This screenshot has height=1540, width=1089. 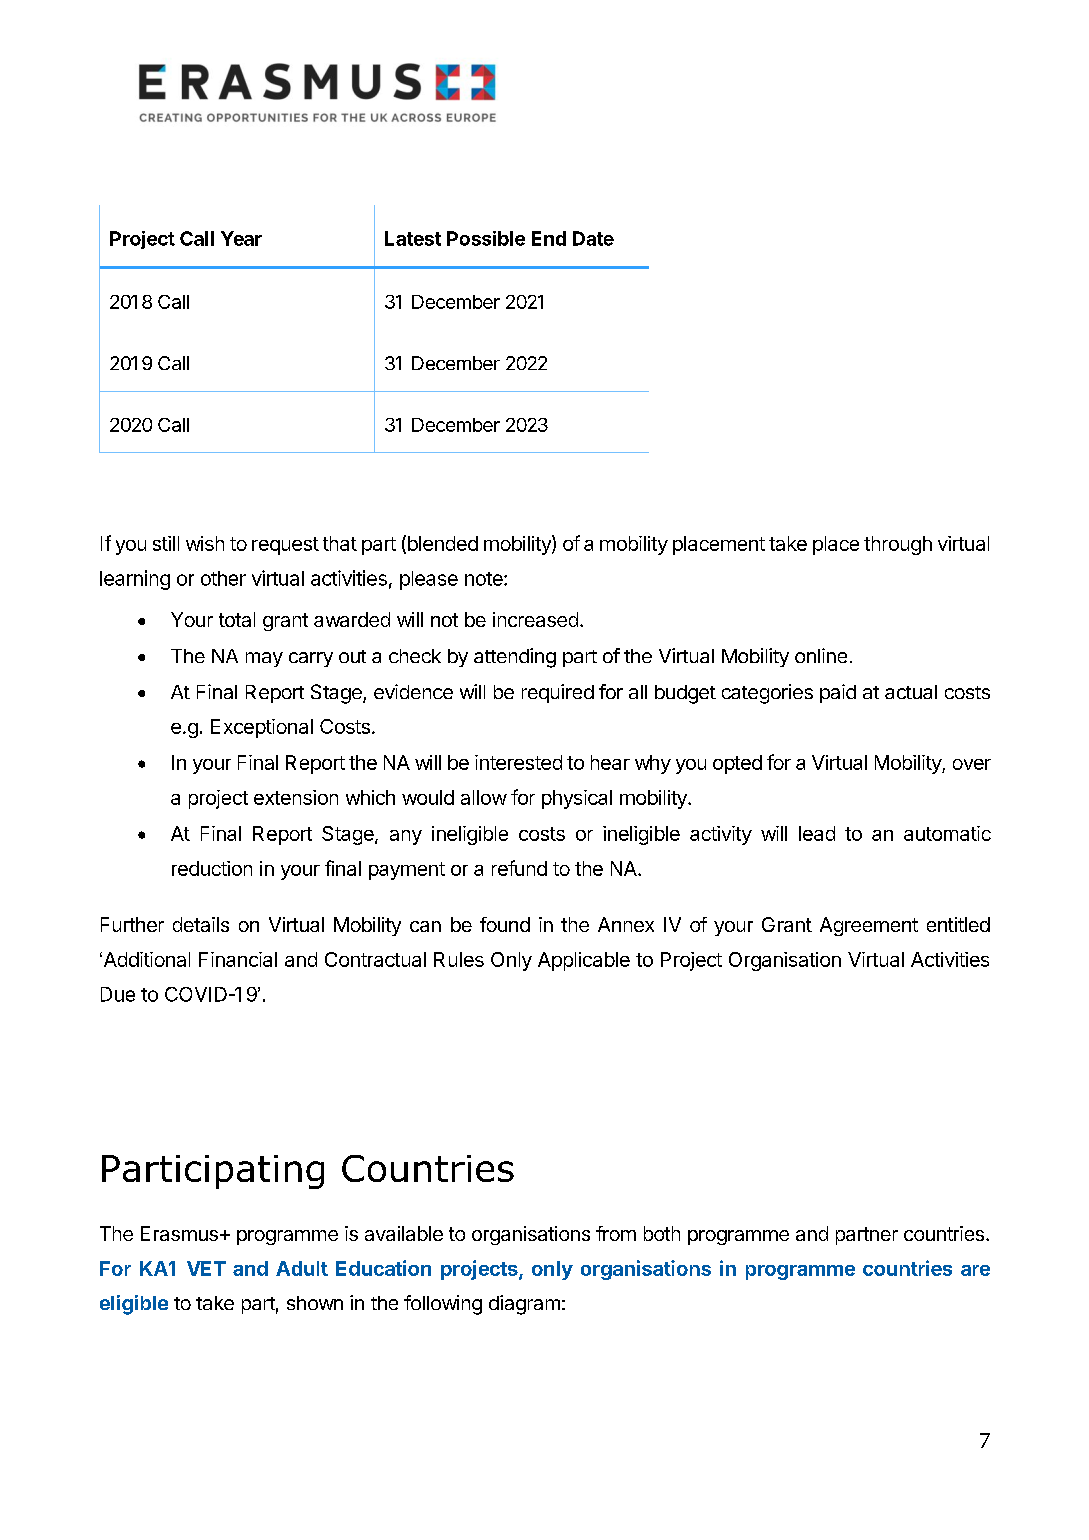 What do you see at coordinates (869, 926) in the screenshot?
I see `Agreement` at bounding box center [869, 926].
